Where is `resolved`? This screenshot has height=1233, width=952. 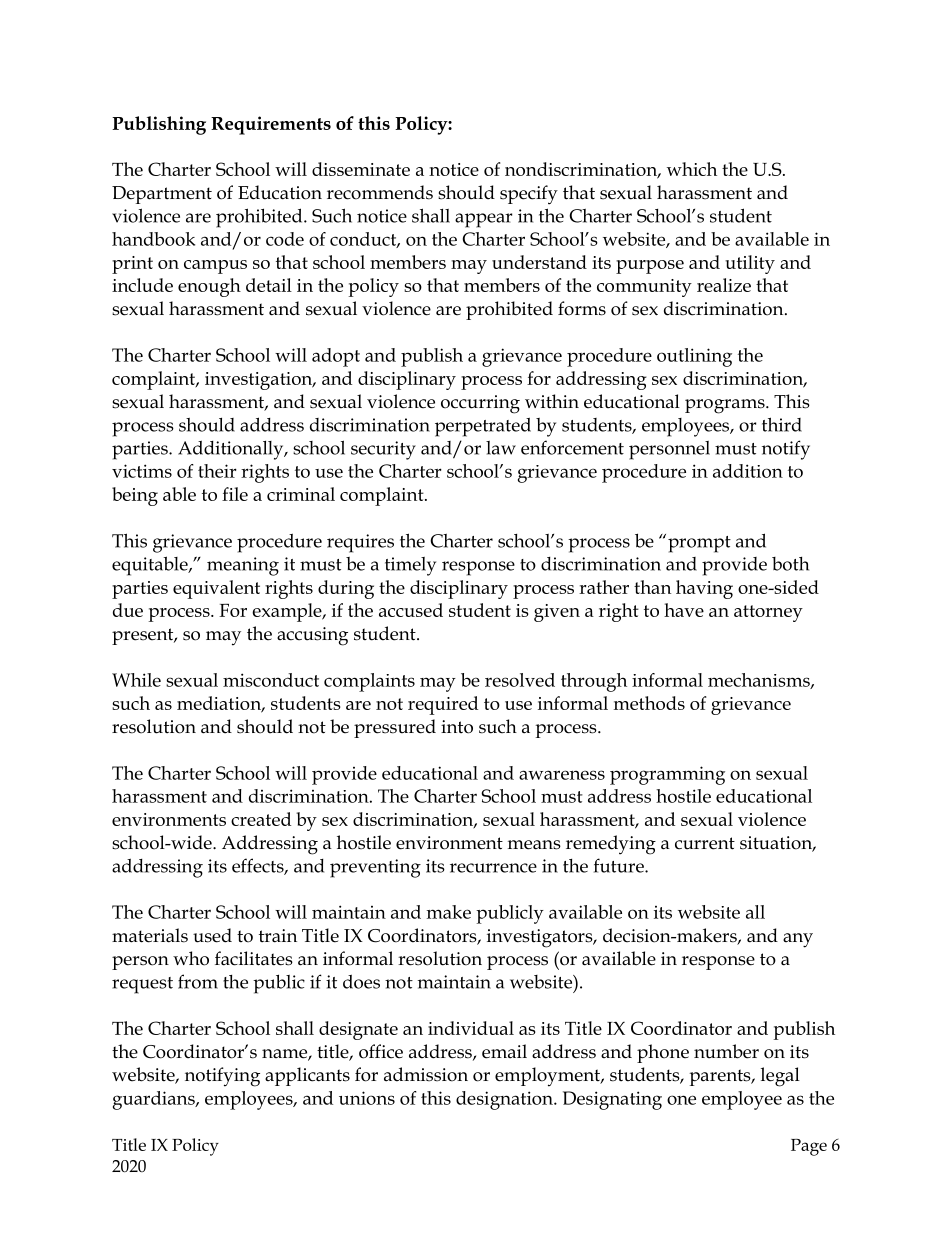
resolved is located at coordinates (520, 680).
